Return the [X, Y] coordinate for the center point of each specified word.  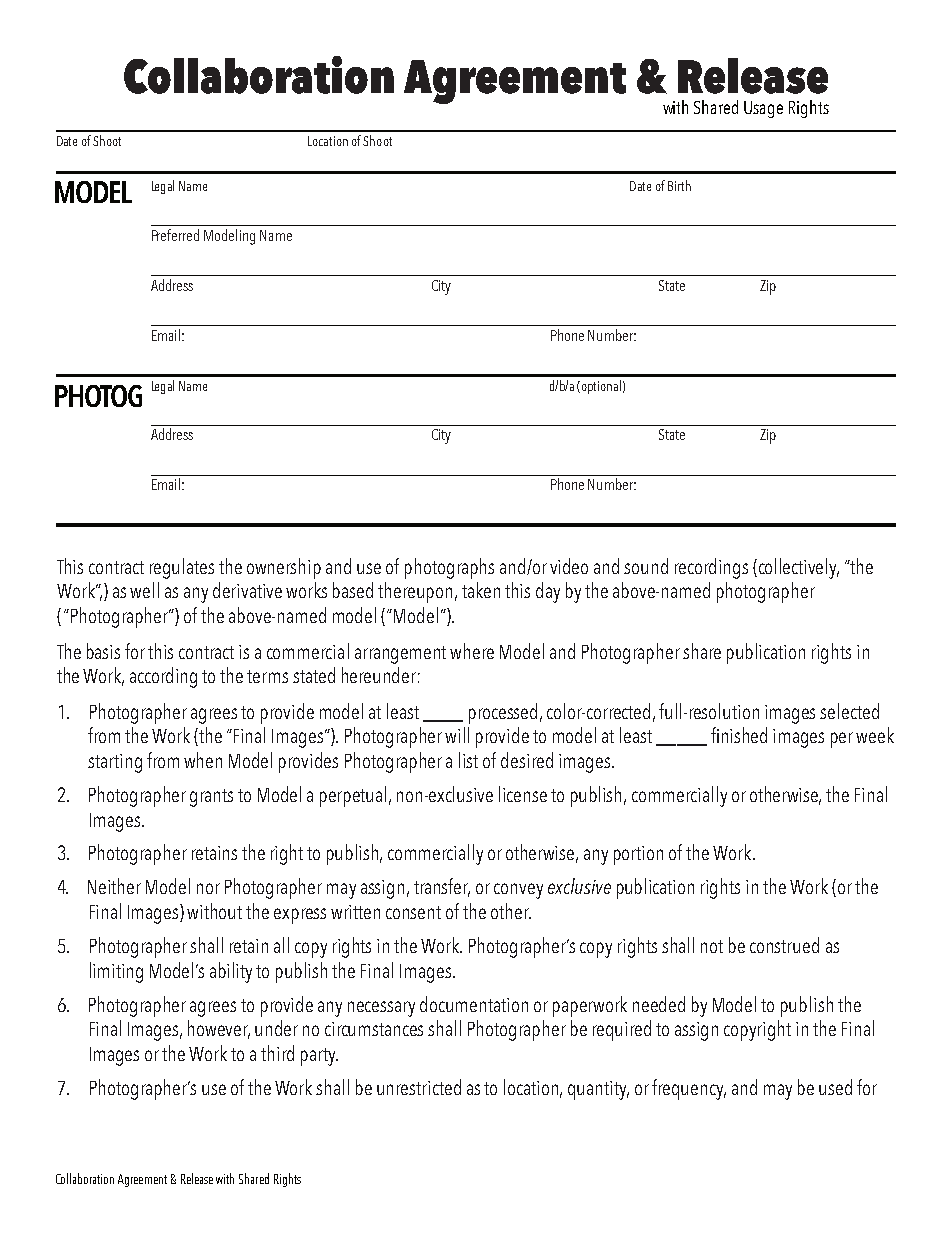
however [219, 1029]
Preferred [175, 235]
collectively [799, 568]
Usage [763, 109]
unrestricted [419, 1087]
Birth [679, 185]
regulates [182, 568]
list [468, 760]
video [569, 566]
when [203, 760]
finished [739, 735]
